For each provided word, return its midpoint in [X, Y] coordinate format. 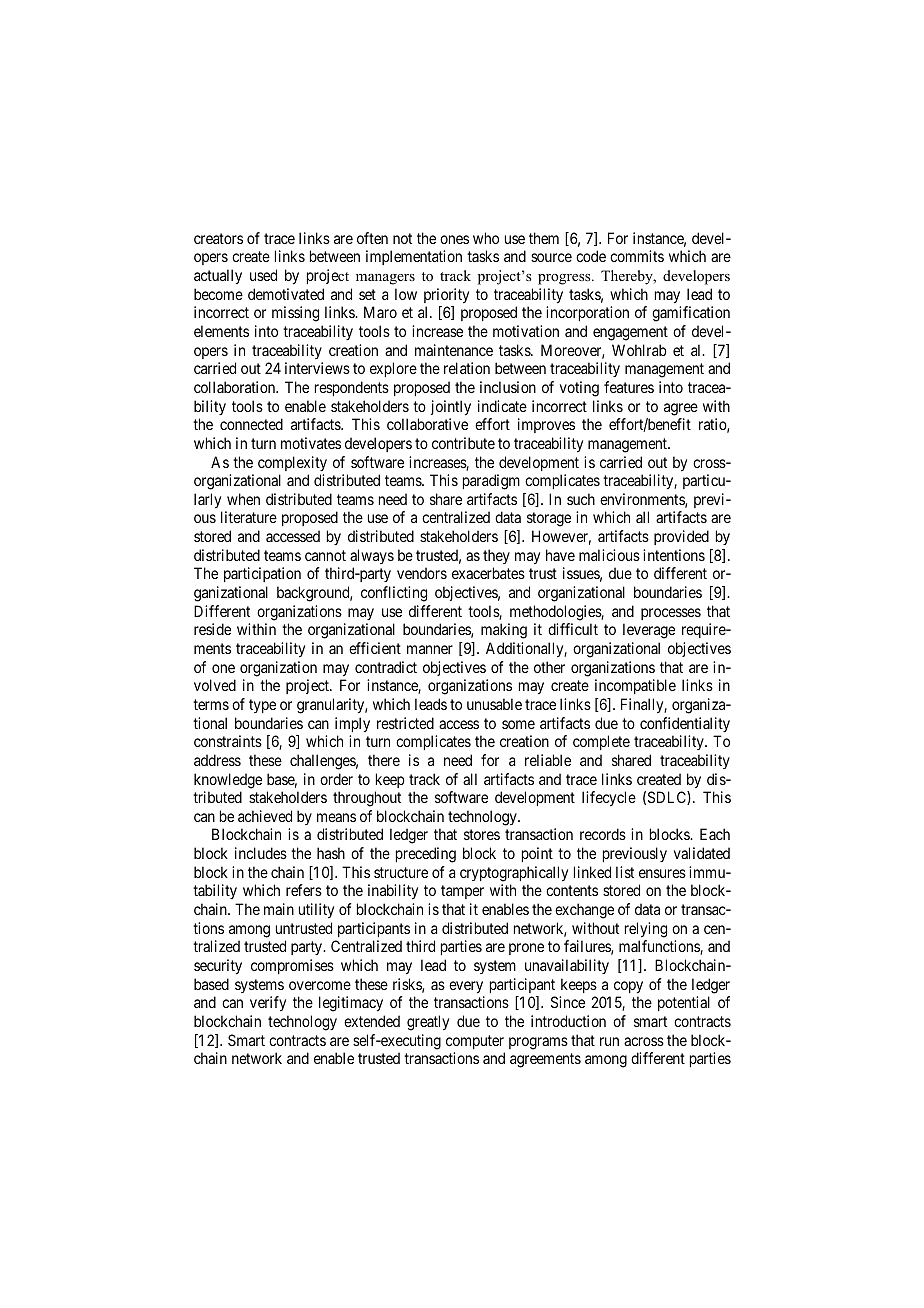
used [263, 275]
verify [268, 1003]
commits [637, 256]
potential [684, 1003]
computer [475, 1042]
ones [454, 239]
